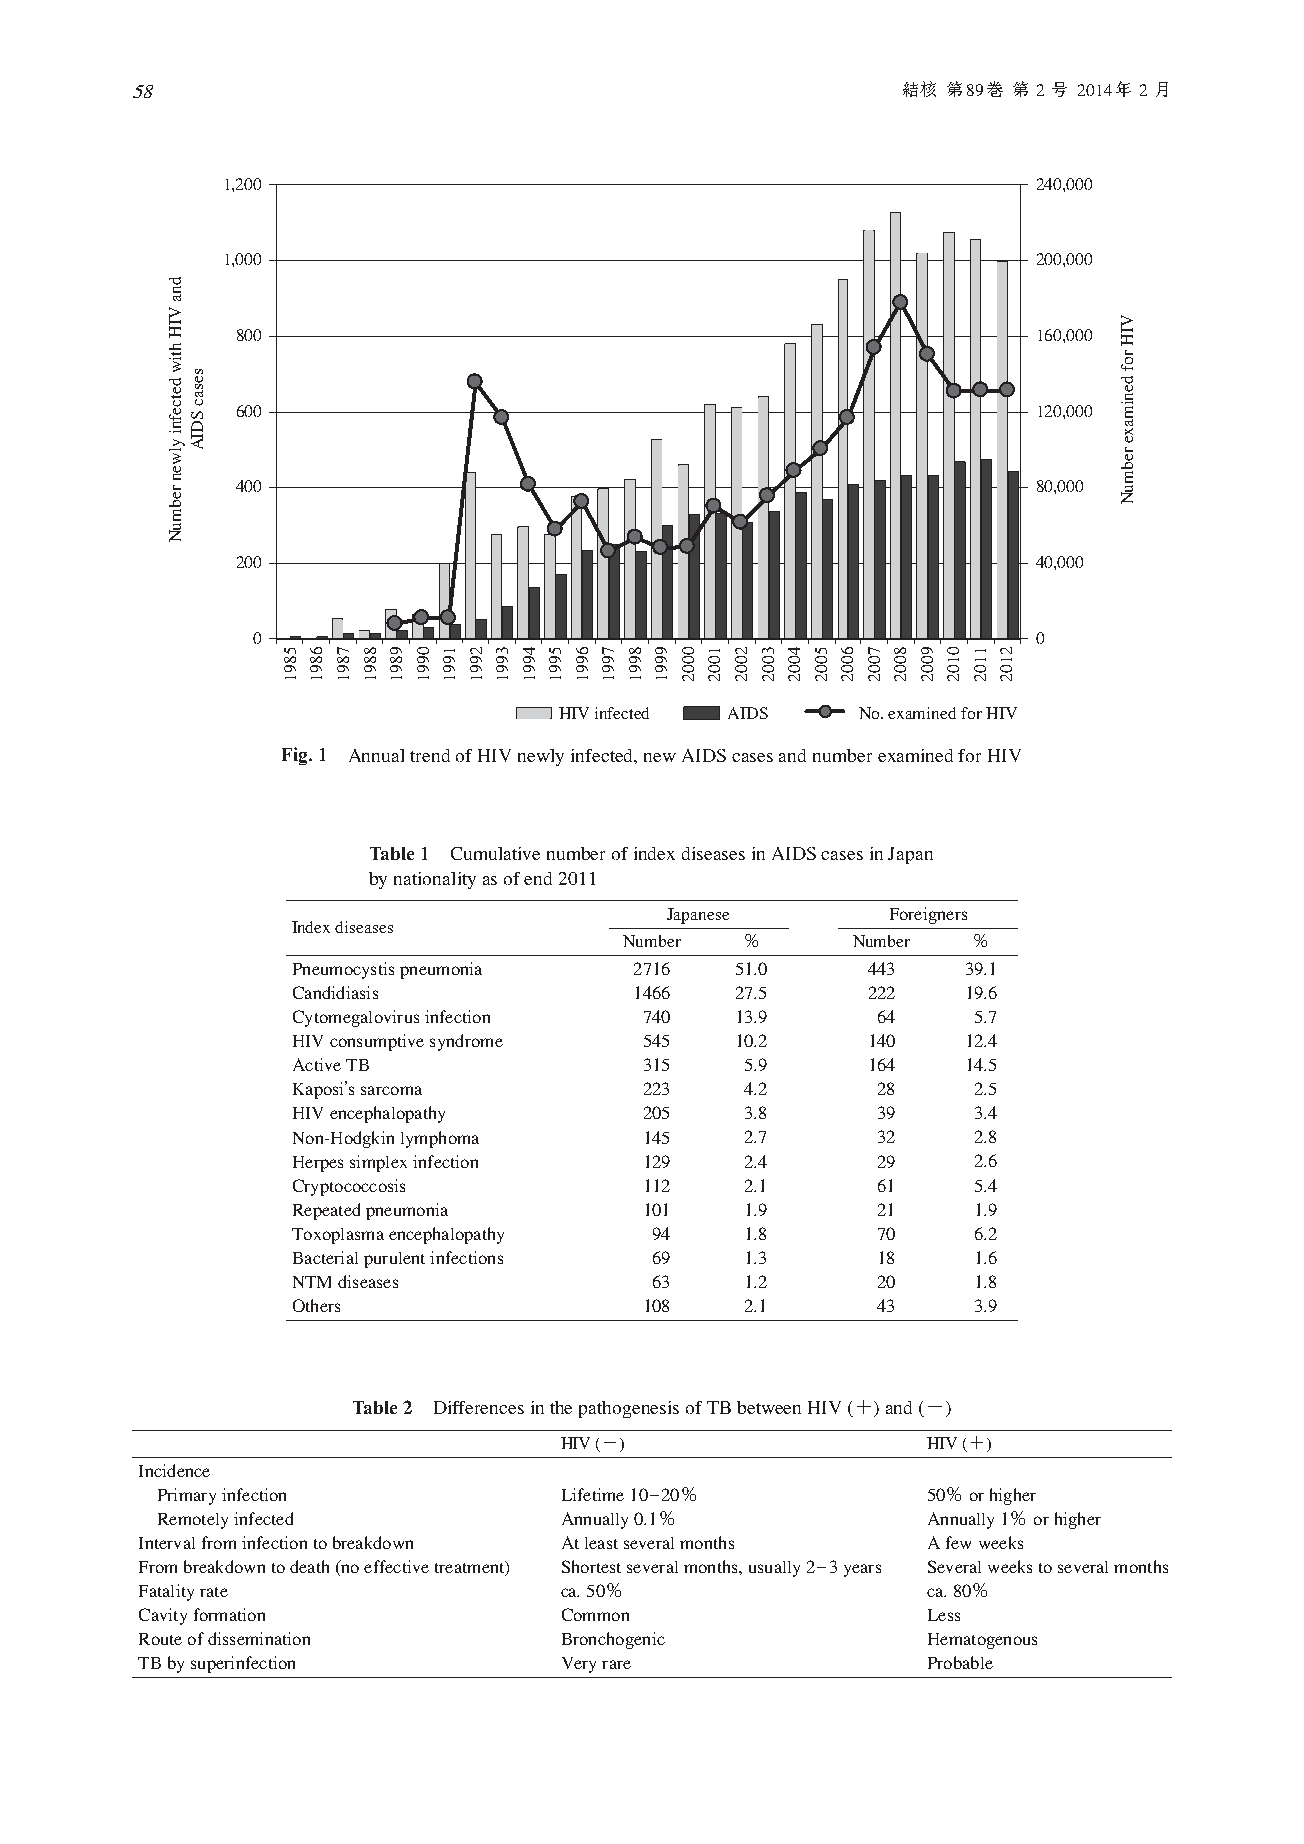 The height and width of the page is (1844, 1304). Describe the element at coordinates (579, 1665) in the page. I see `Very` at that location.
